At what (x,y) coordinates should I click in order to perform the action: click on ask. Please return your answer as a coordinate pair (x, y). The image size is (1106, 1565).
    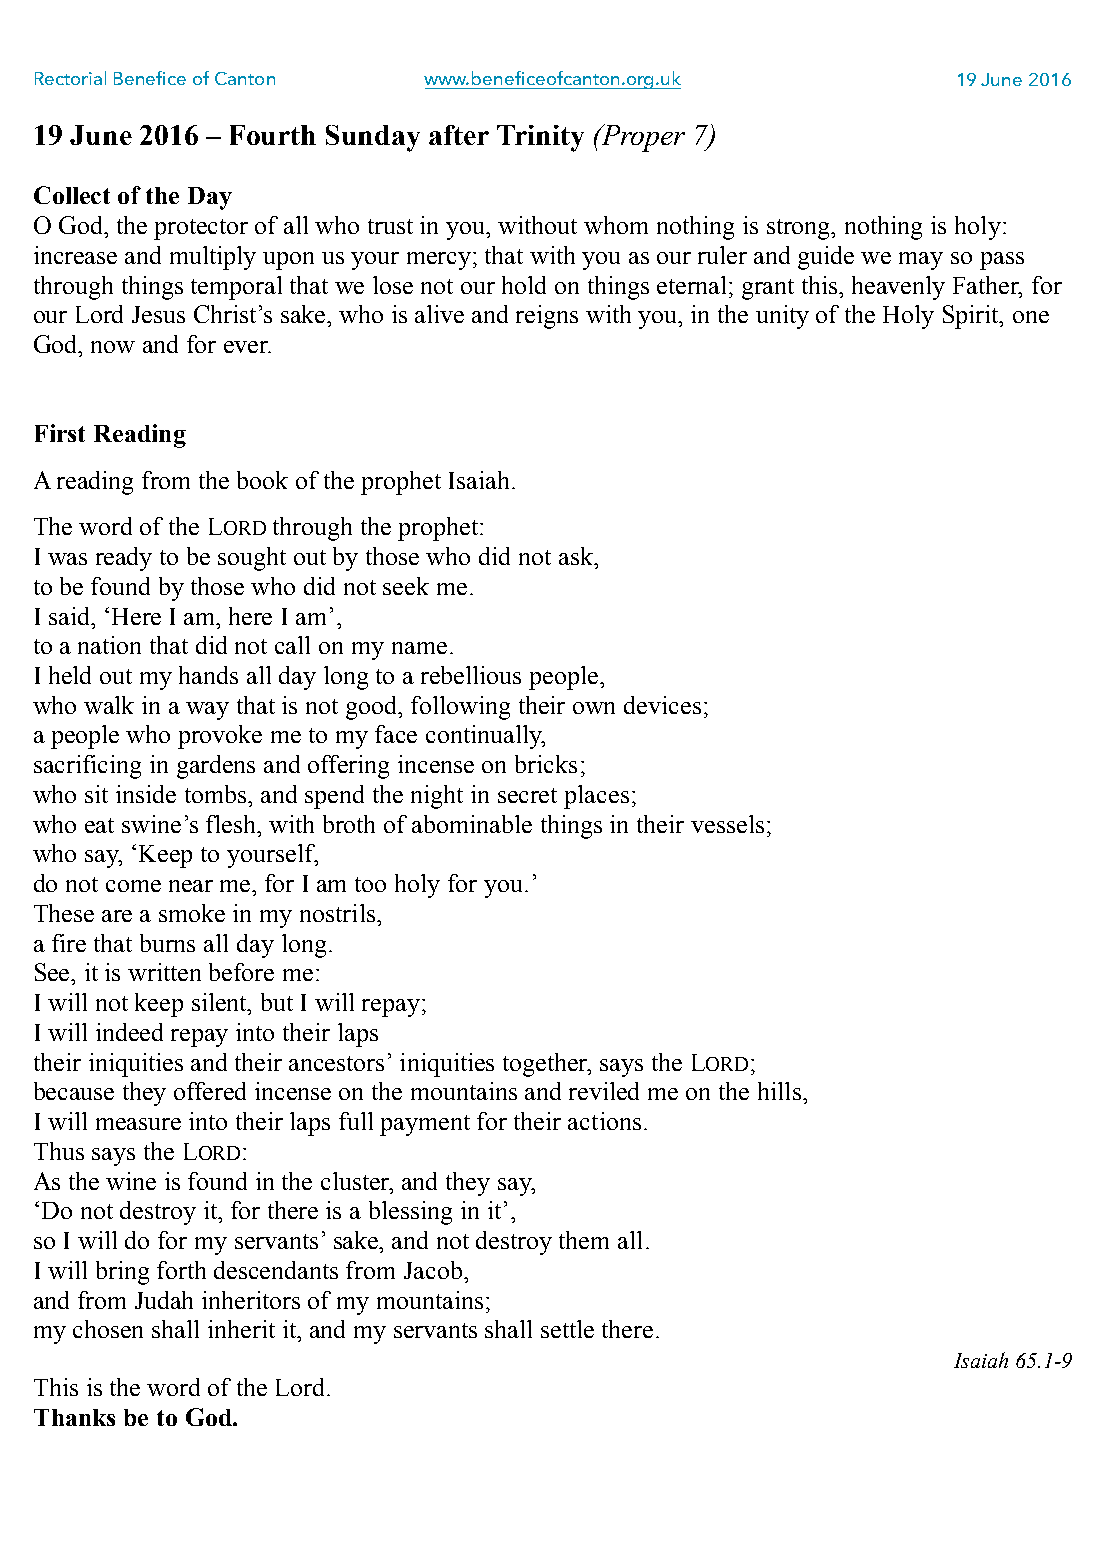
    Looking at the image, I should click on (577, 556).
